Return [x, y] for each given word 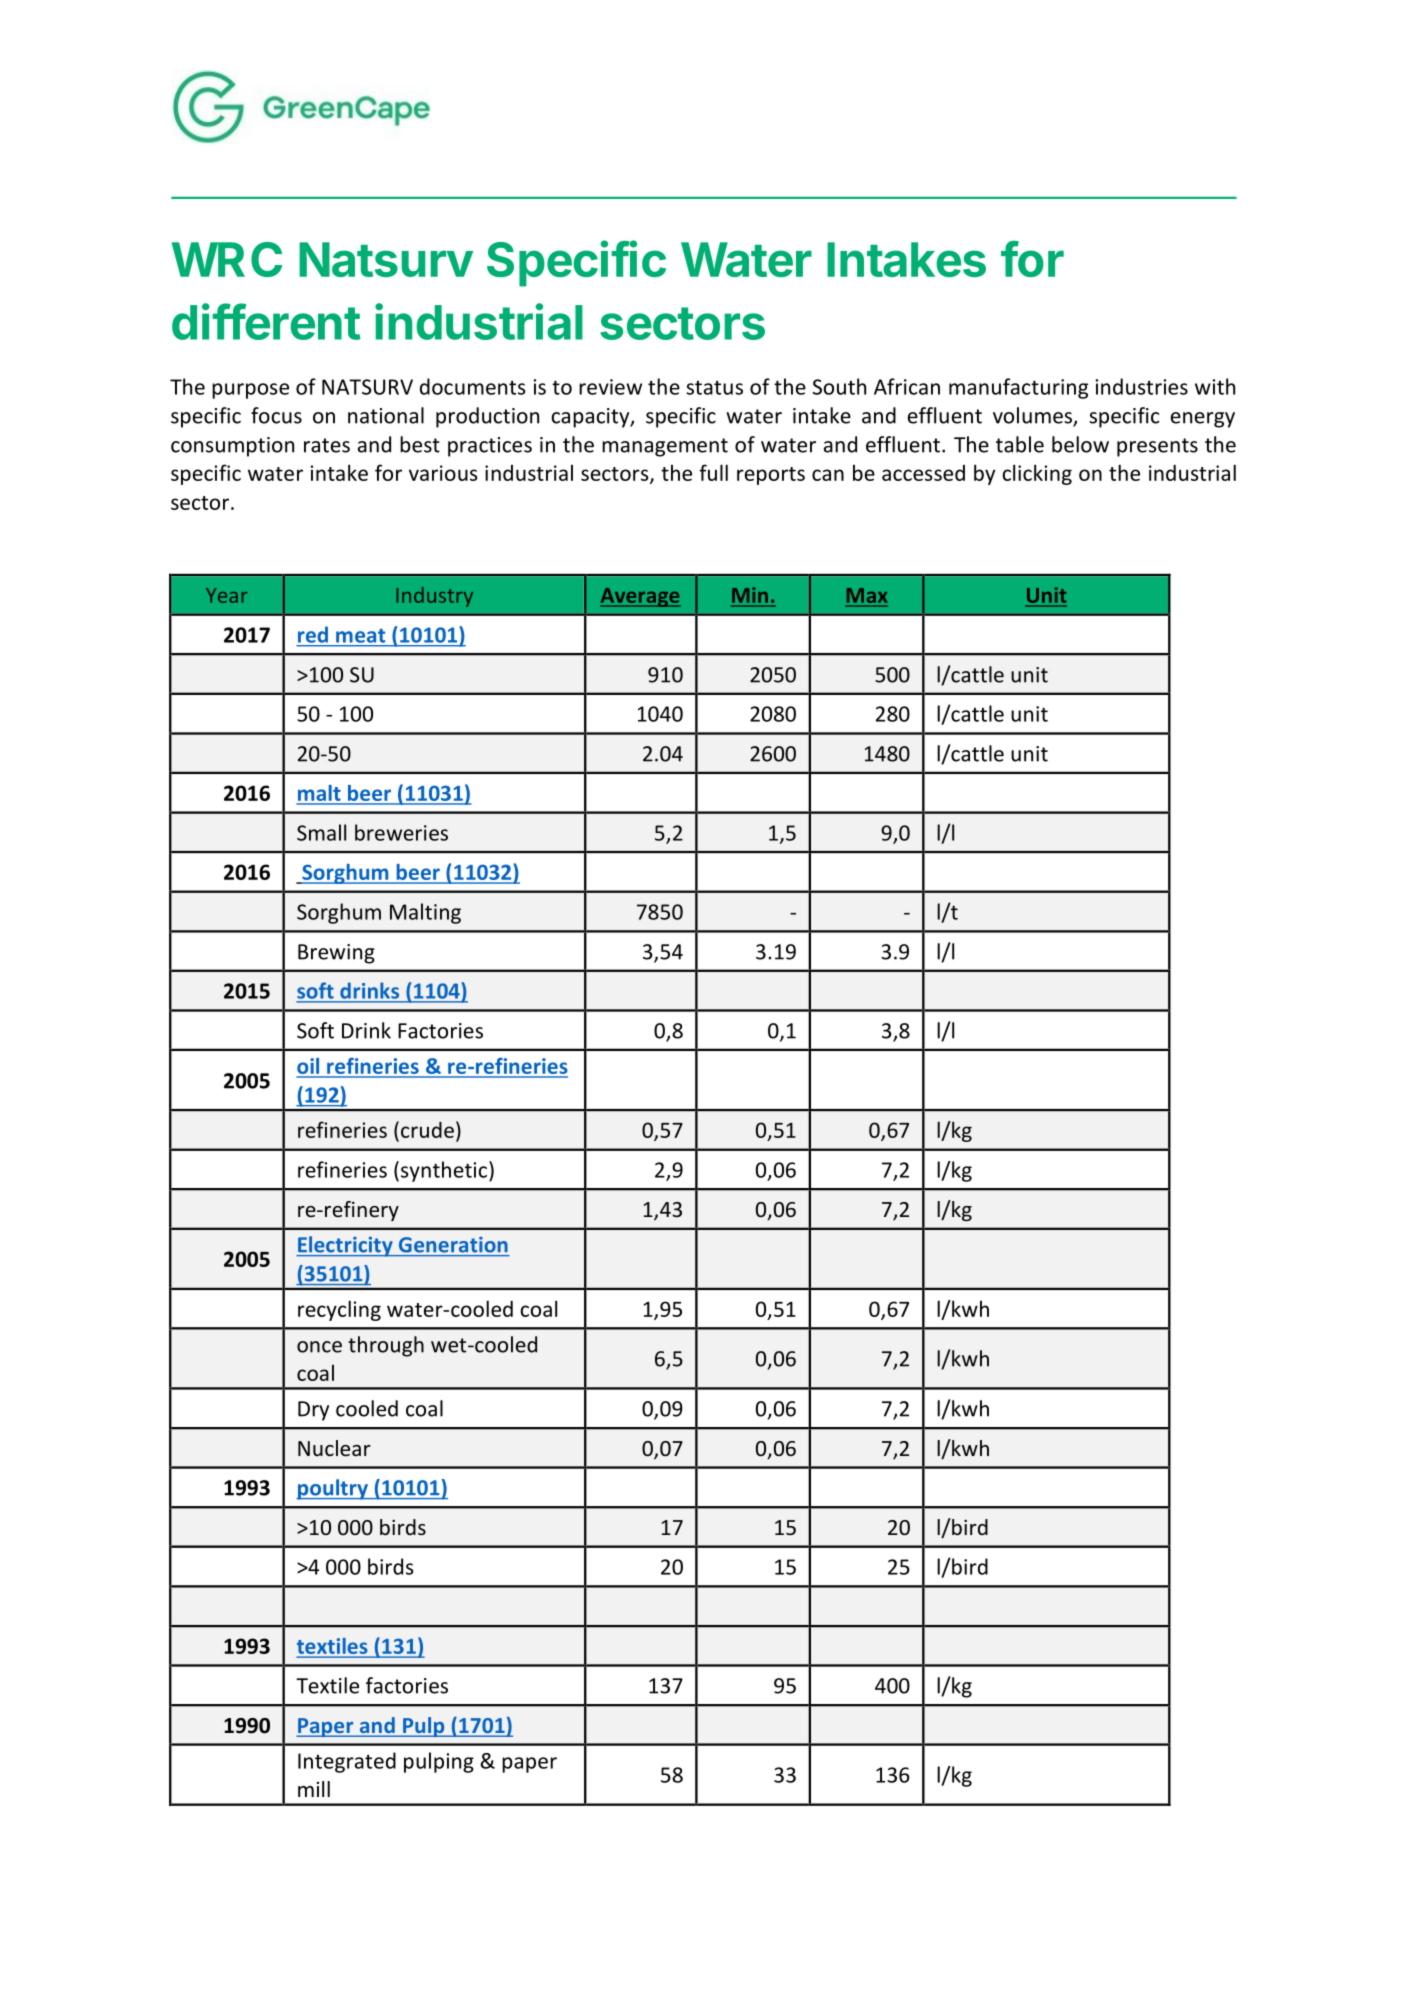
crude [427, 1130]
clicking [1037, 474]
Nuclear [334, 1448]
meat [360, 636]
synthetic [444, 1171]
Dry [313, 1411]
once [319, 1347]
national [386, 415]
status [714, 387]
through [386, 1346]
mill [314, 1789]
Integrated [347, 1762]
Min [750, 595]
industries [1142, 386]
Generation [453, 1245]
